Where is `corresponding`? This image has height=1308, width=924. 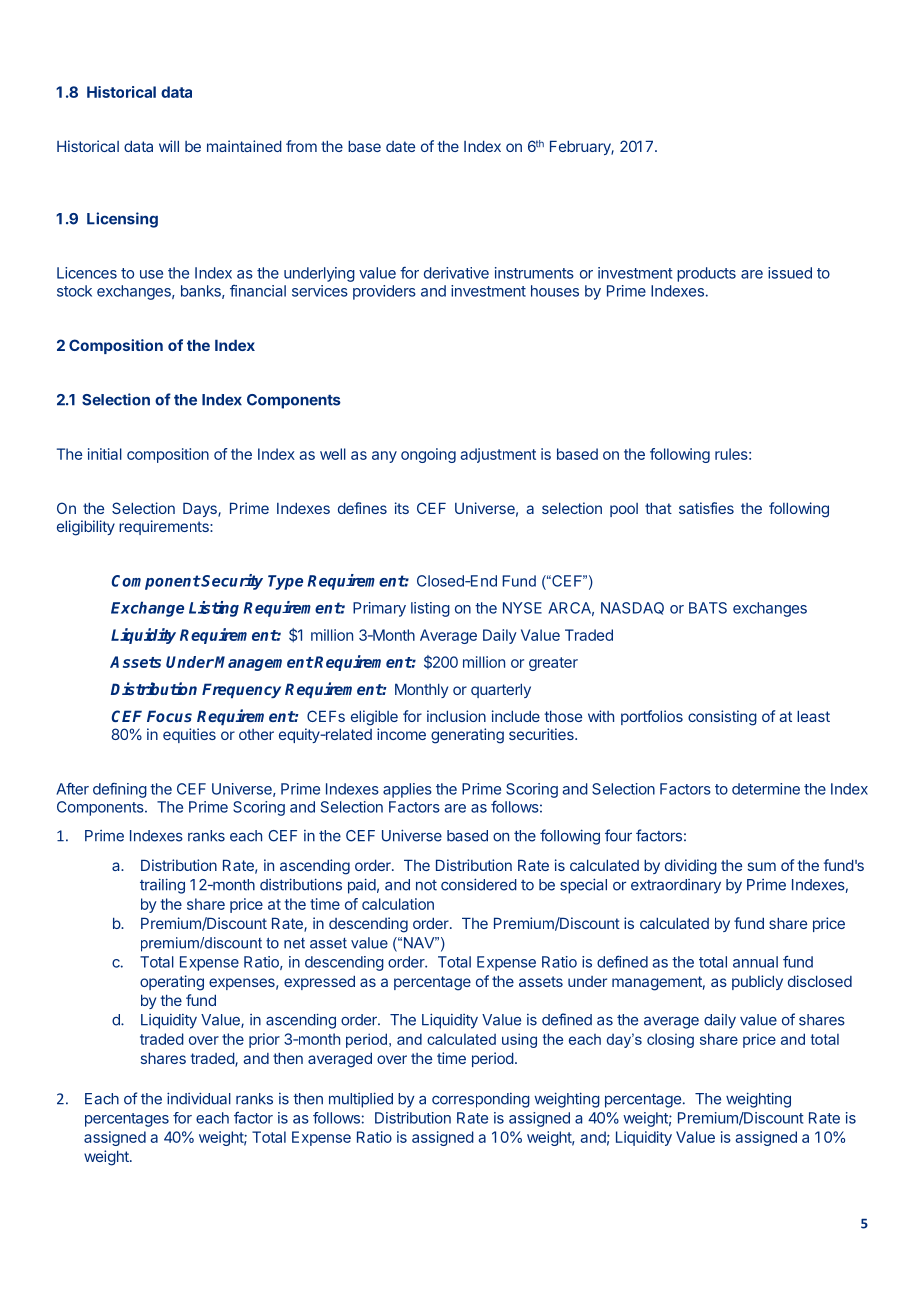
corresponding is located at coordinates (481, 1100).
